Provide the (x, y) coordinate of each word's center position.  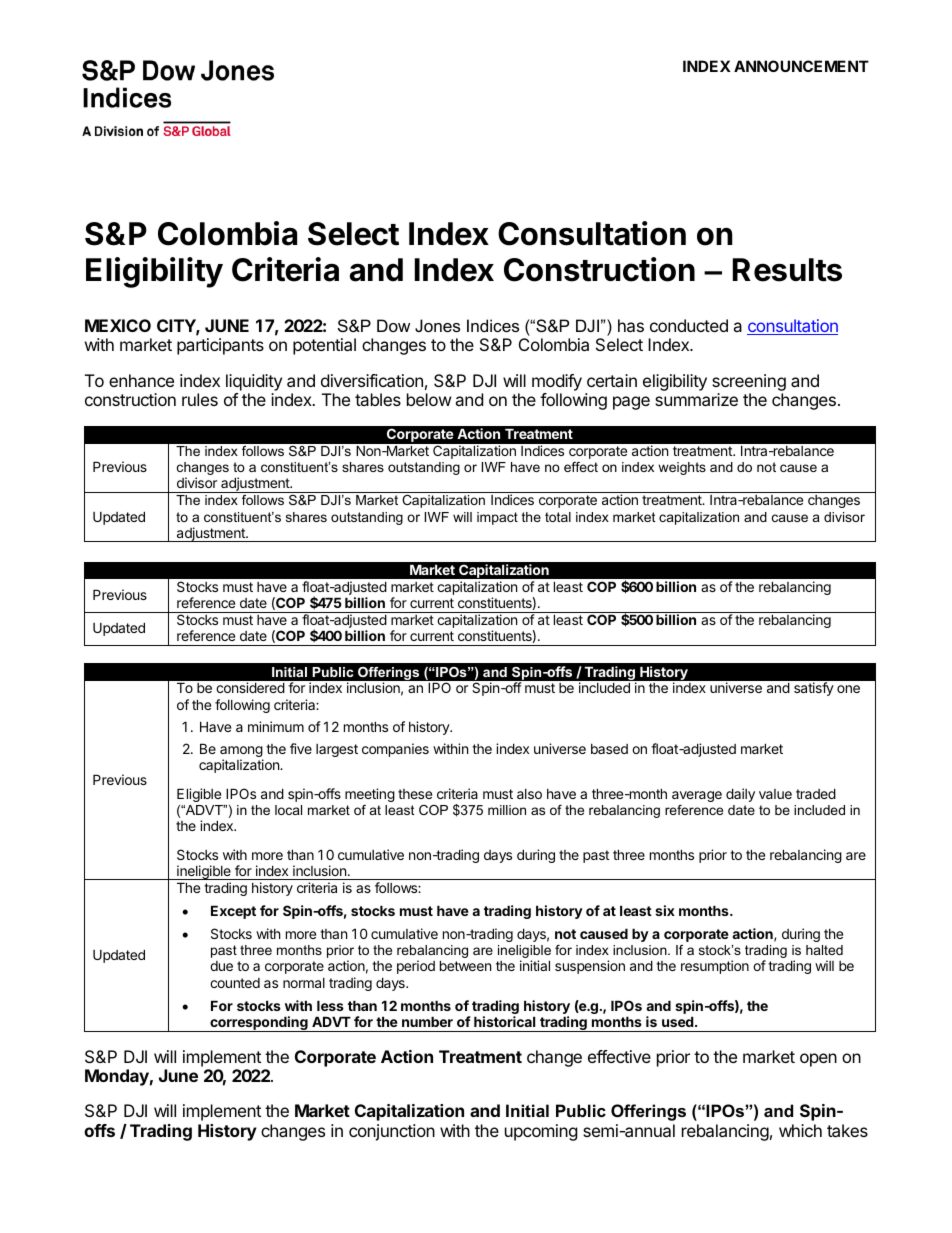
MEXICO (118, 325)
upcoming (541, 1132)
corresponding (259, 1024)
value (775, 794)
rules (200, 399)
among (241, 753)
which (800, 1130)
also (529, 794)
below (429, 399)
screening (749, 382)
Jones (437, 325)
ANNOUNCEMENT (801, 66)
